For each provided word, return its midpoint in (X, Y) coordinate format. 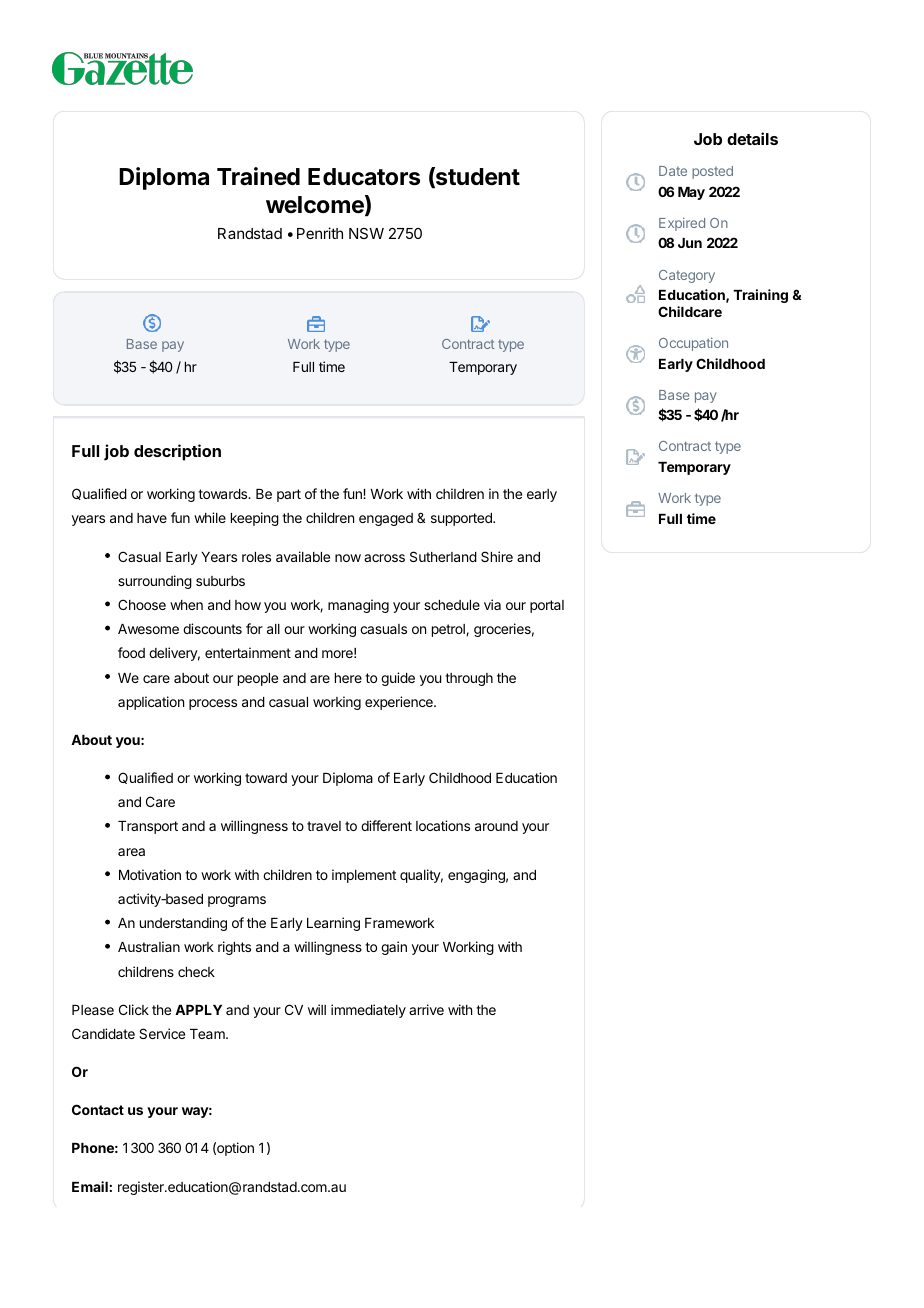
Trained (258, 176)
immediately (368, 1011)
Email (90, 1186)
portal (547, 606)
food (131, 652)
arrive (426, 1009)
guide (398, 679)
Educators (364, 177)
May (691, 193)
